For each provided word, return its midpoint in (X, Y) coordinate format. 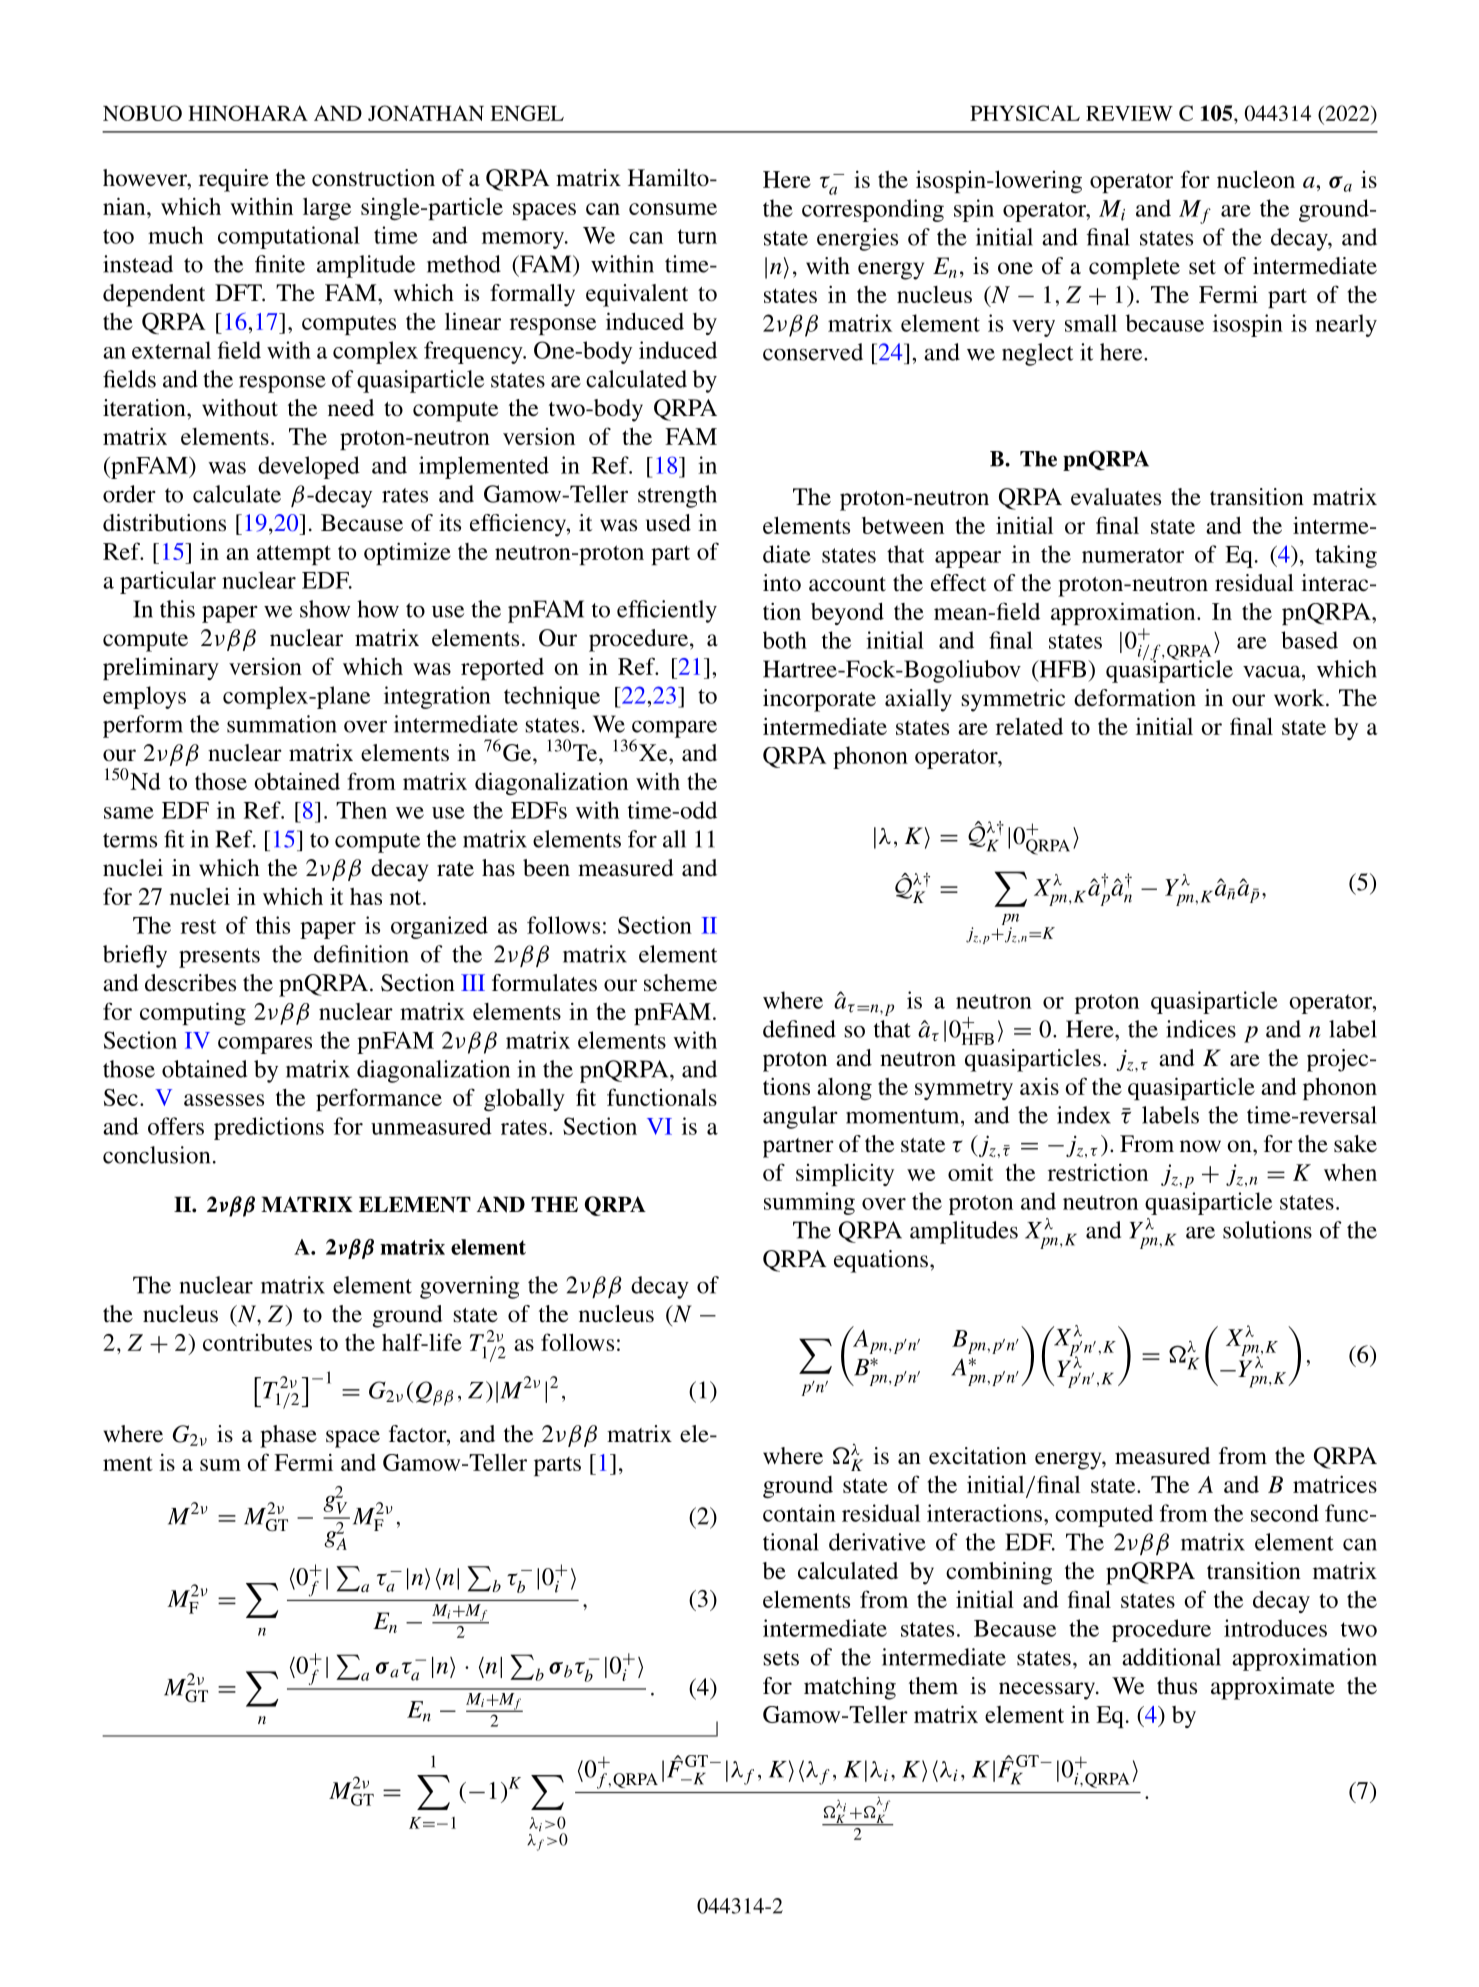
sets (781, 1658)
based (1309, 640)
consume (673, 209)
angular (800, 1117)
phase (288, 1436)
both (785, 640)
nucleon (1256, 179)
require (234, 180)
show (325, 609)
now (1200, 1146)
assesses (224, 1100)
